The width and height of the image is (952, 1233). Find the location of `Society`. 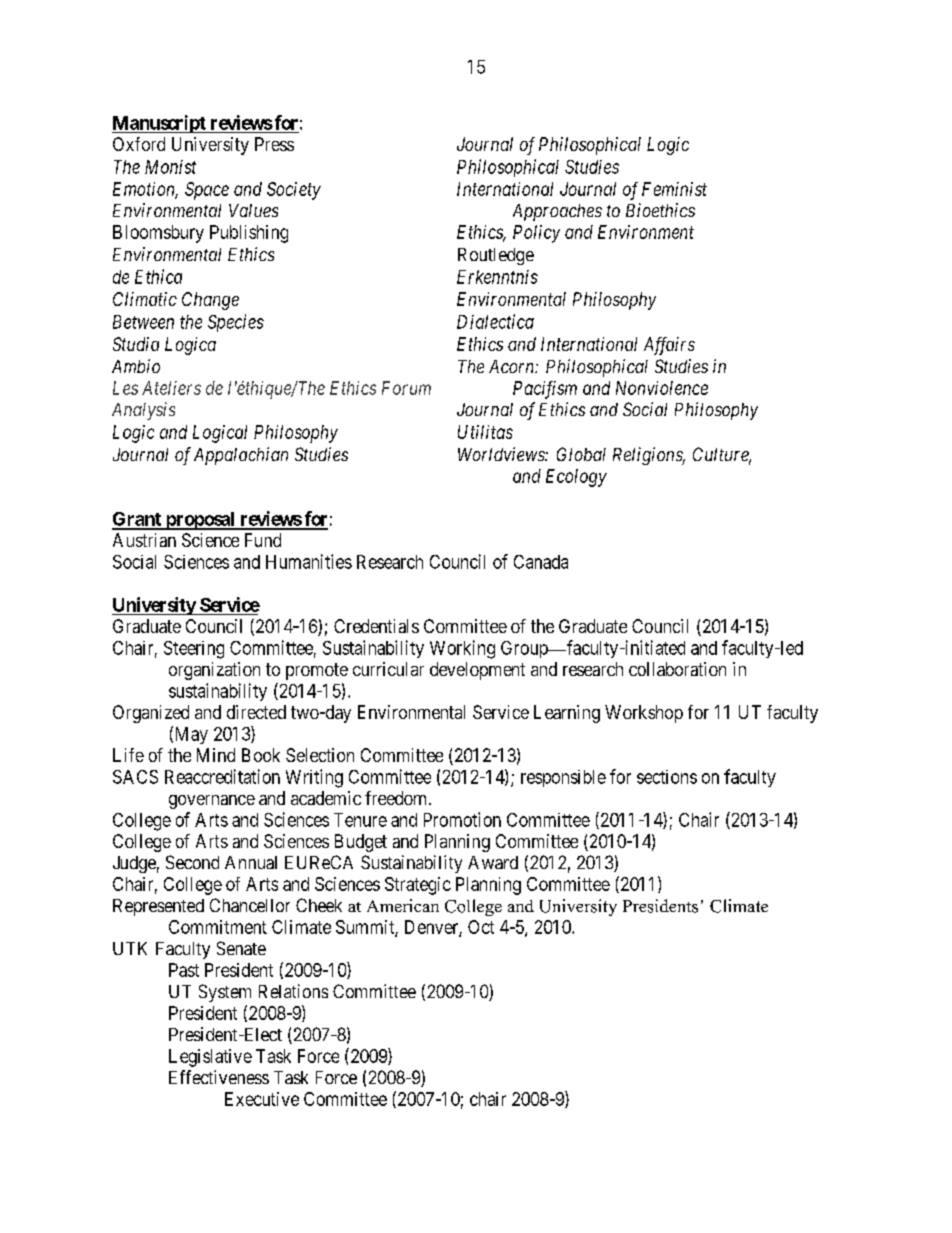

Society is located at coordinates (294, 191).
